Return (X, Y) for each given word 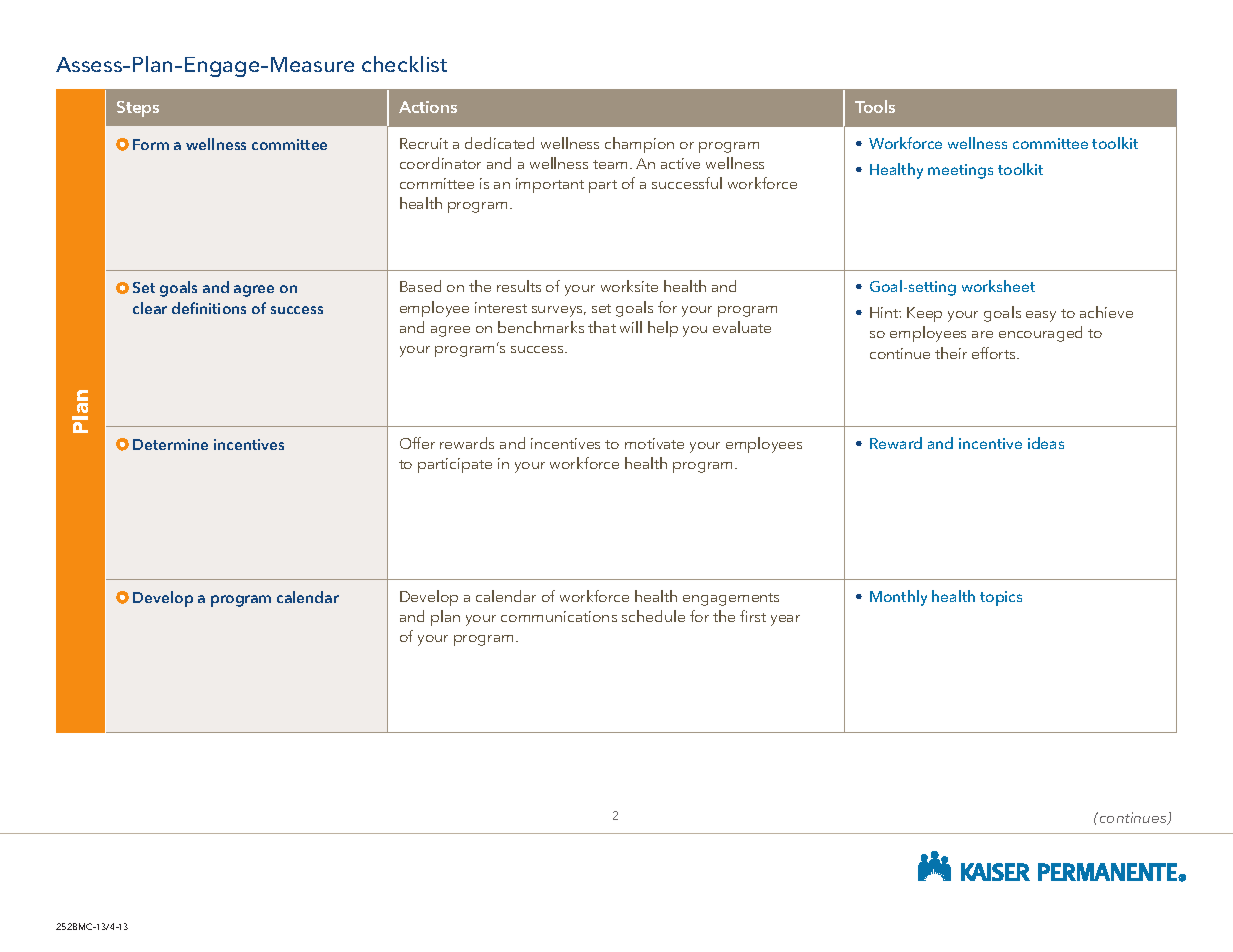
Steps (138, 109)
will (631, 327)
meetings (960, 171)
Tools (875, 106)
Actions (428, 107)
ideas (1046, 443)
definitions (209, 308)
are (982, 334)
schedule (653, 616)
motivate (654, 443)
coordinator (440, 163)
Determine (170, 444)
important (550, 185)
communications (559, 616)
